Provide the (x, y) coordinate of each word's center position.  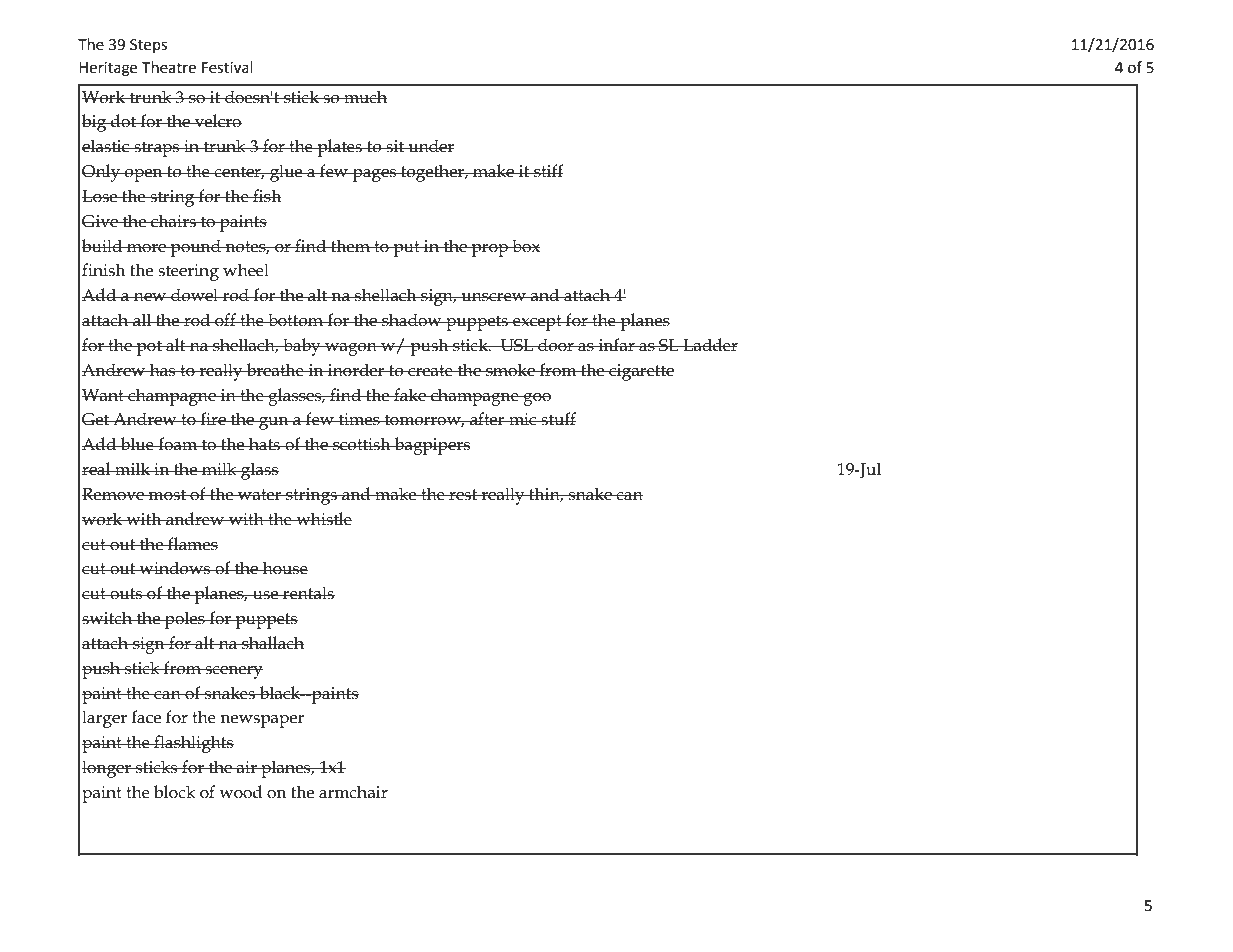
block (175, 792)
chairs (173, 221)
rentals (308, 593)
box (525, 246)
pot (149, 348)
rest (463, 495)
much (364, 97)
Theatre (169, 67)
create (430, 371)
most (167, 495)
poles (185, 620)
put (406, 249)
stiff (547, 171)
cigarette (640, 372)
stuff (557, 419)
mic (523, 419)
